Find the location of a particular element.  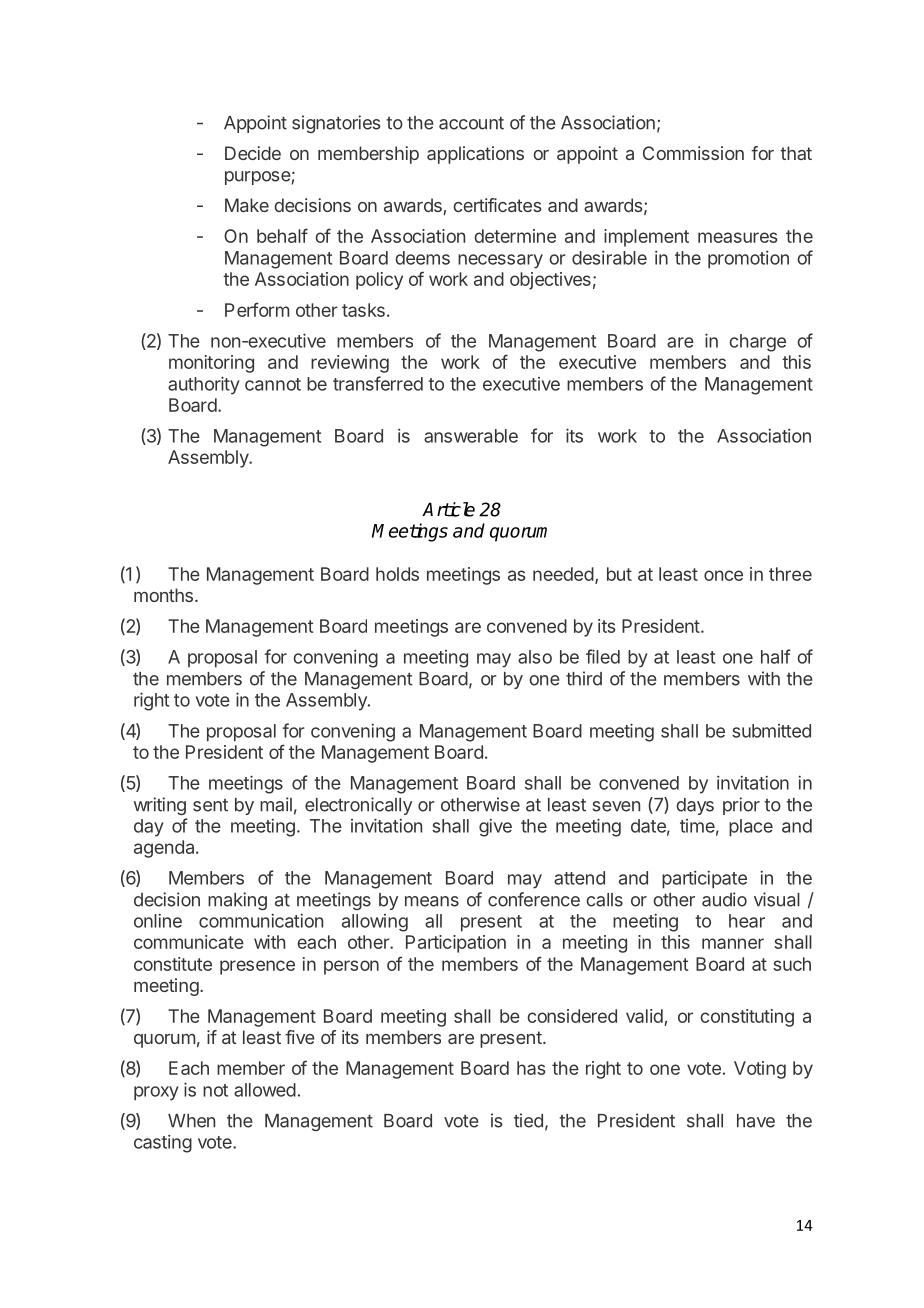

also is located at coordinates (535, 657).
